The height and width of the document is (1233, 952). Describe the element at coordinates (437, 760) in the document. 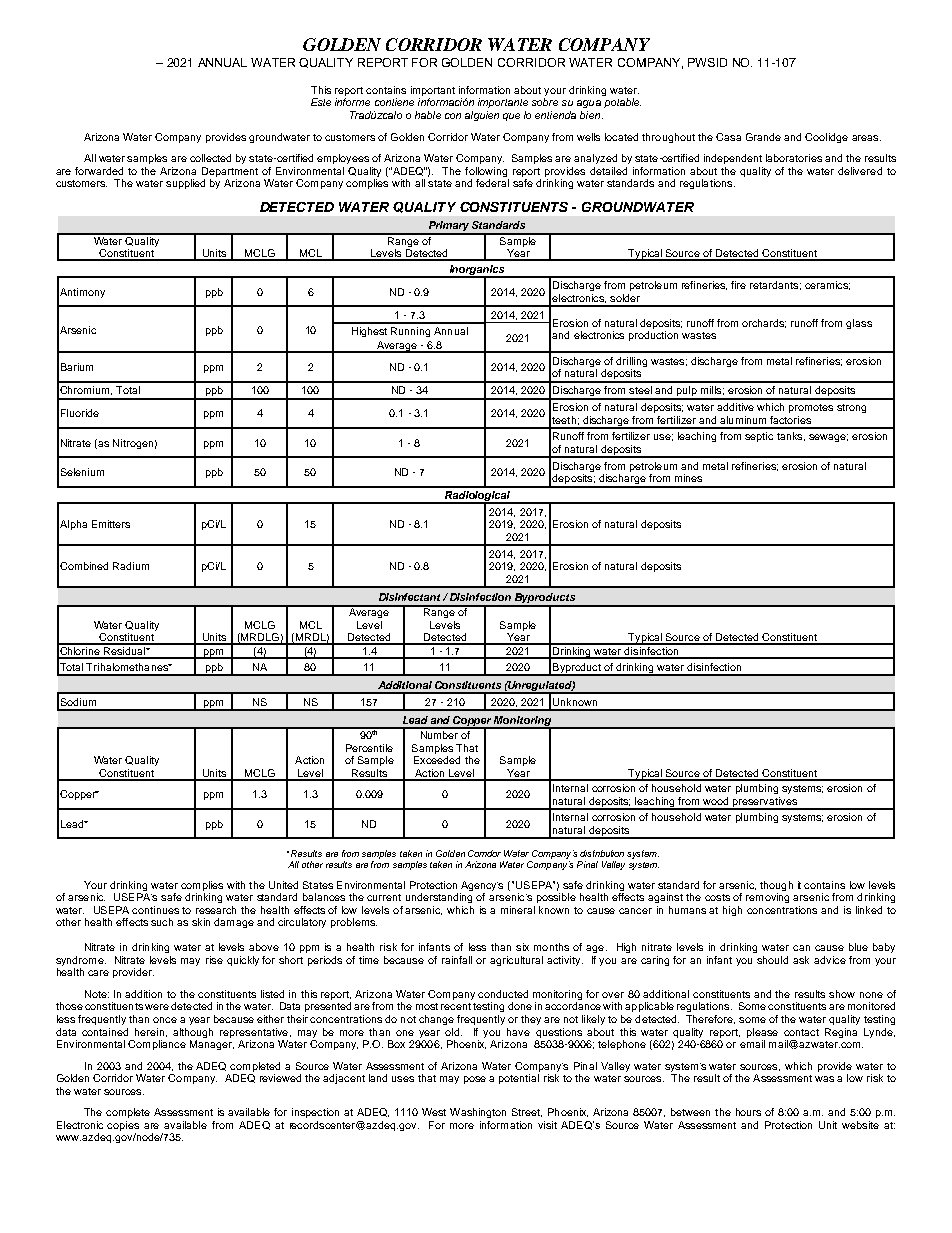

I see `Exceeded` at that location.
